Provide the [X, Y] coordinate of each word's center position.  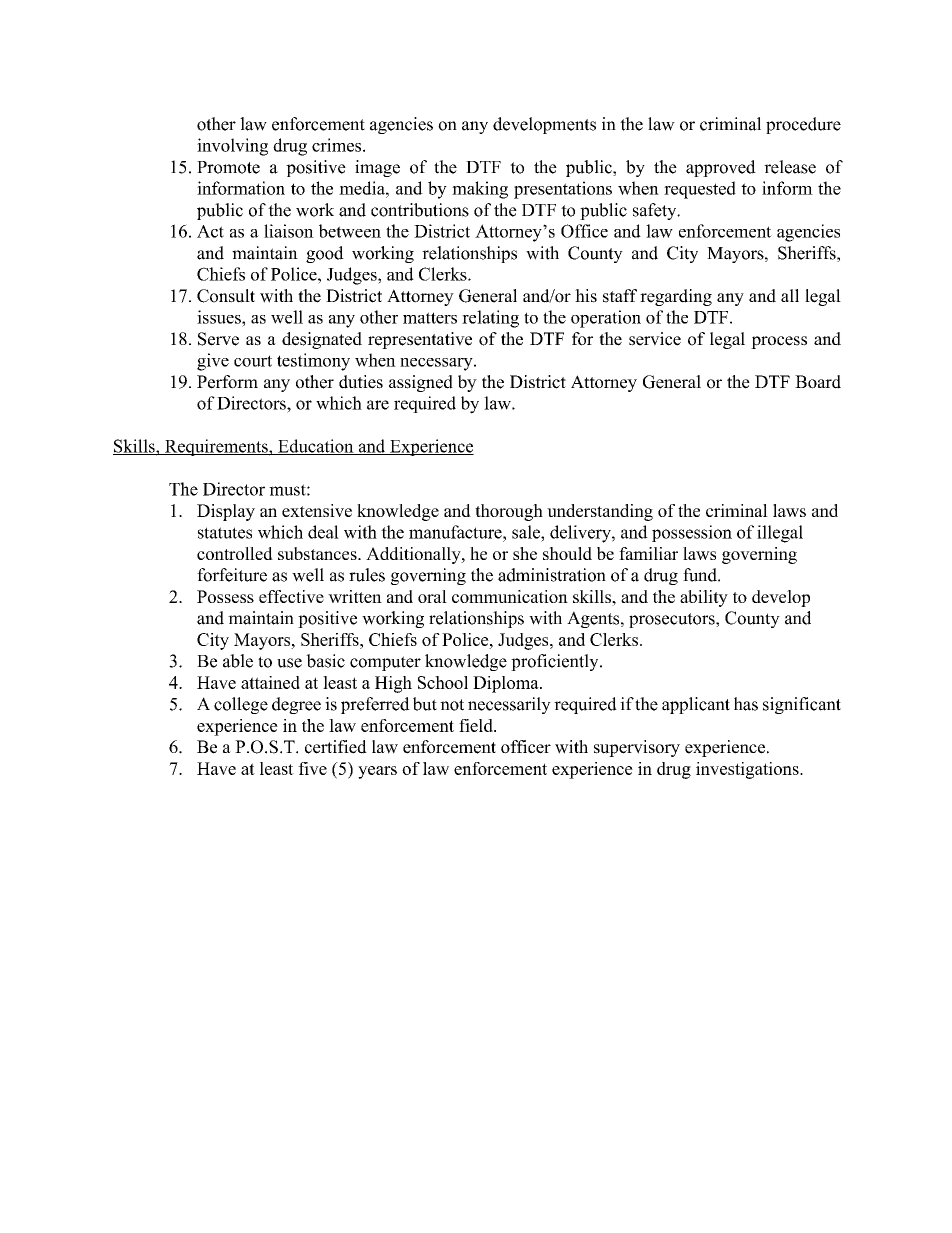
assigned [421, 383]
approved [721, 168]
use [289, 663]
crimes [338, 145]
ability [704, 598]
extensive [317, 510]
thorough [509, 512]
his [586, 296]
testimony [313, 362]
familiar [648, 553]
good [325, 254]
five [312, 768]
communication [510, 596]
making [480, 190]
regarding [676, 297]
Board [818, 382]
